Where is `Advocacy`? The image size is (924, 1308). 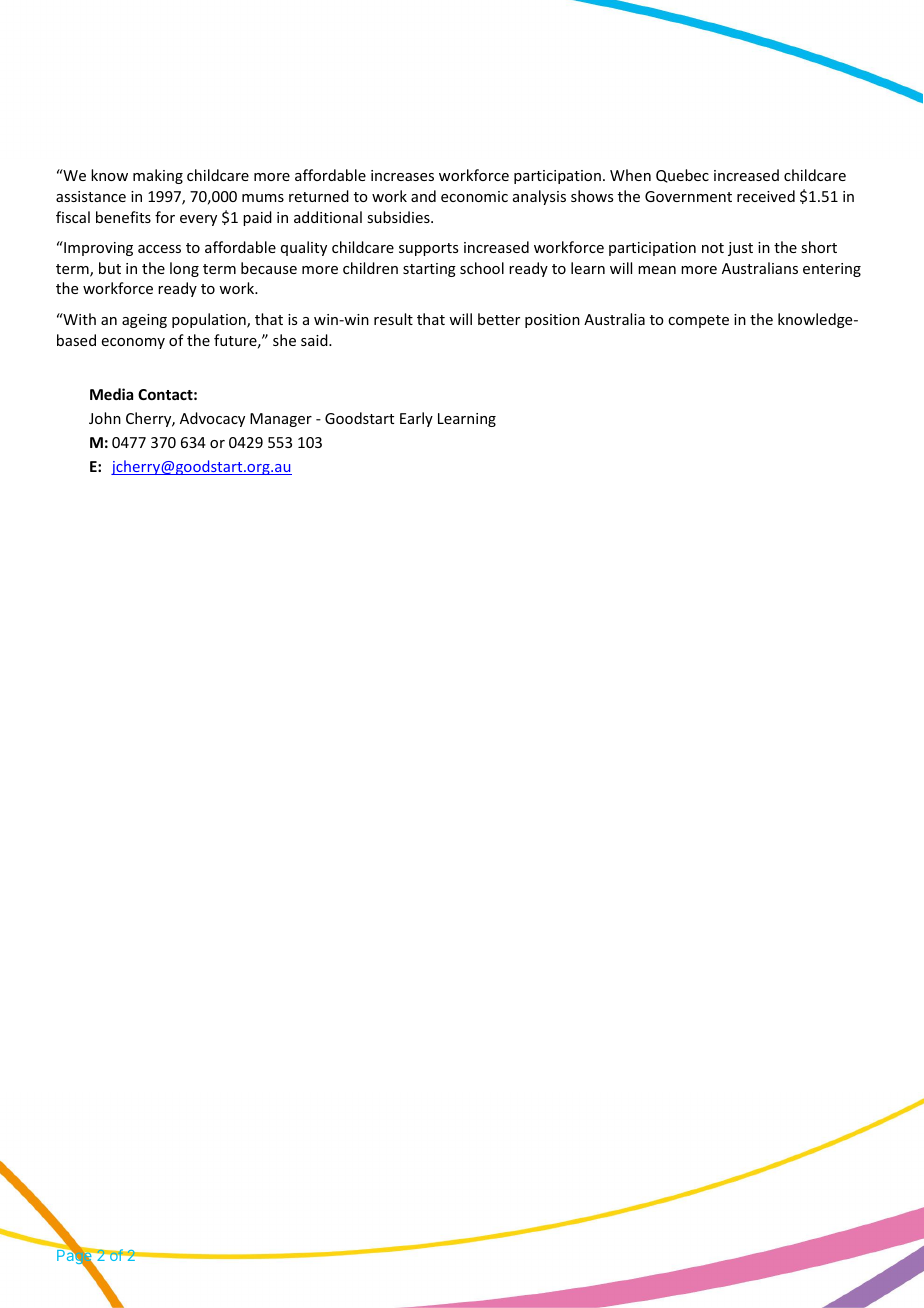 Advocacy is located at coordinates (212, 419).
